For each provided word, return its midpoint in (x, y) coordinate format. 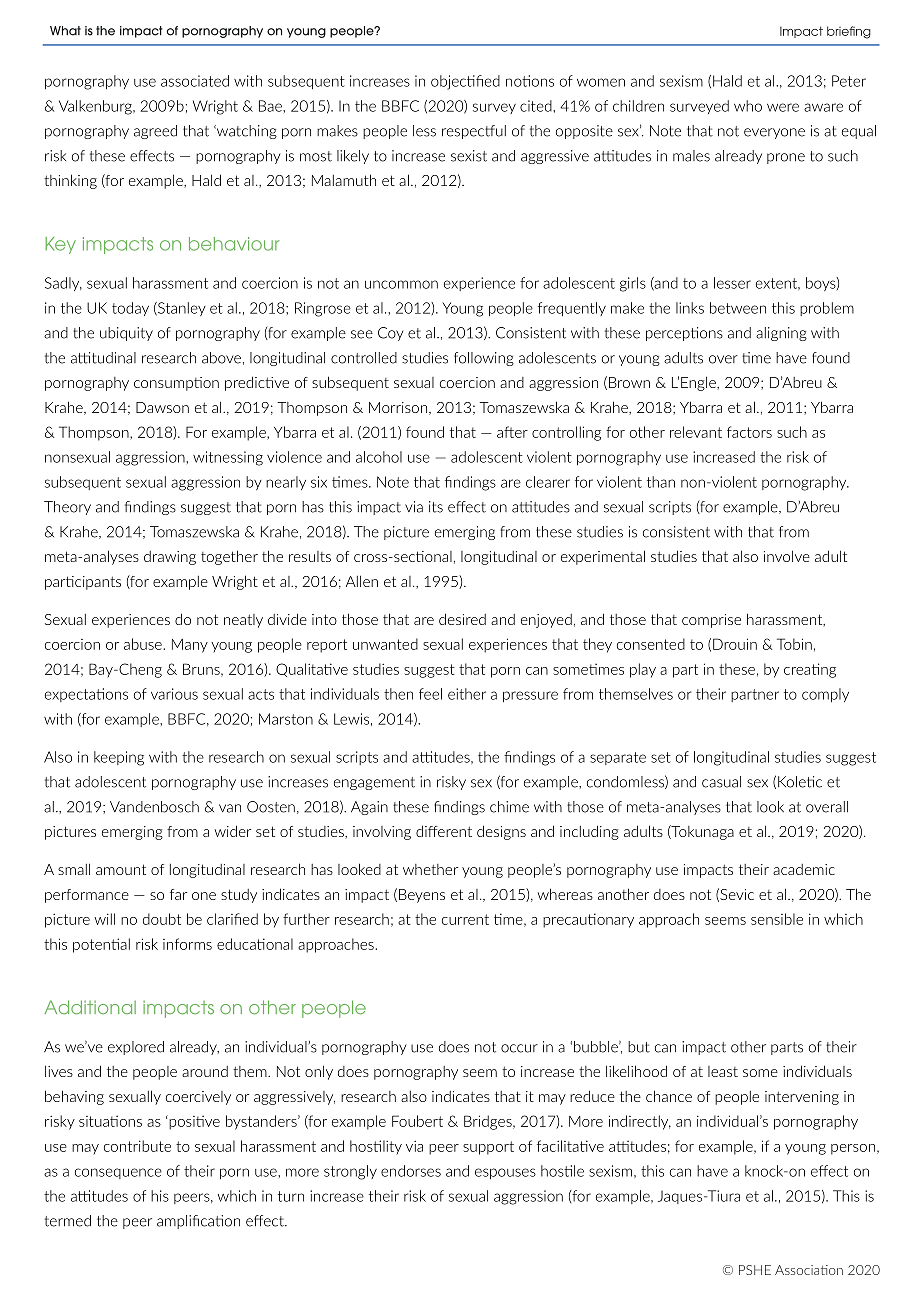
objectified (465, 82)
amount (121, 869)
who (748, 106)
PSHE (755, 1270)
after (512, 432)
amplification (198, 1222)
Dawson (162, 407)
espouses (505, 1173)
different (444, 831)
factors (749, 432)
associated (195, 81)
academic (804, 869)
